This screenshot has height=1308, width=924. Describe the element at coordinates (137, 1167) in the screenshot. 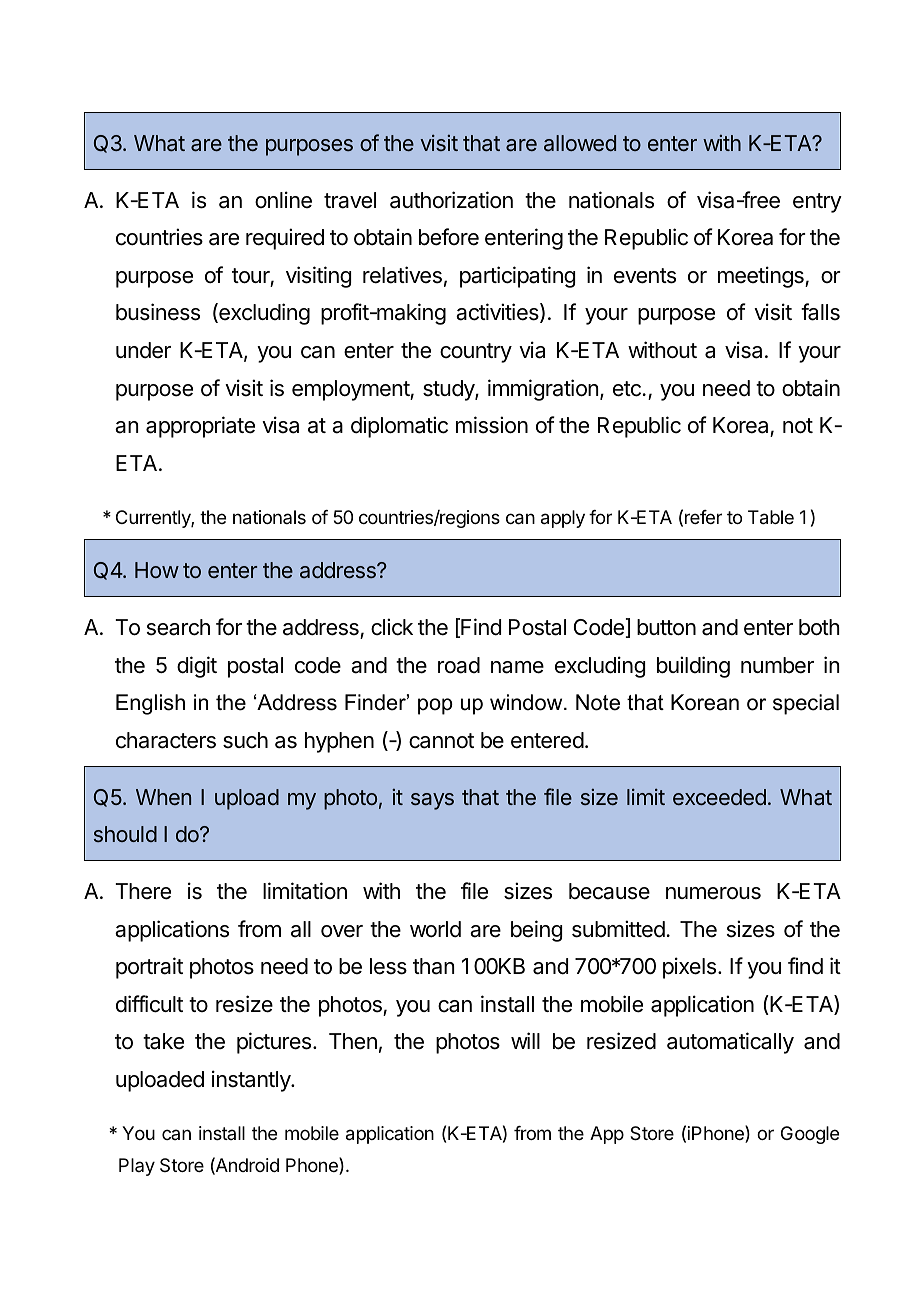

I see `Play` at that location.
